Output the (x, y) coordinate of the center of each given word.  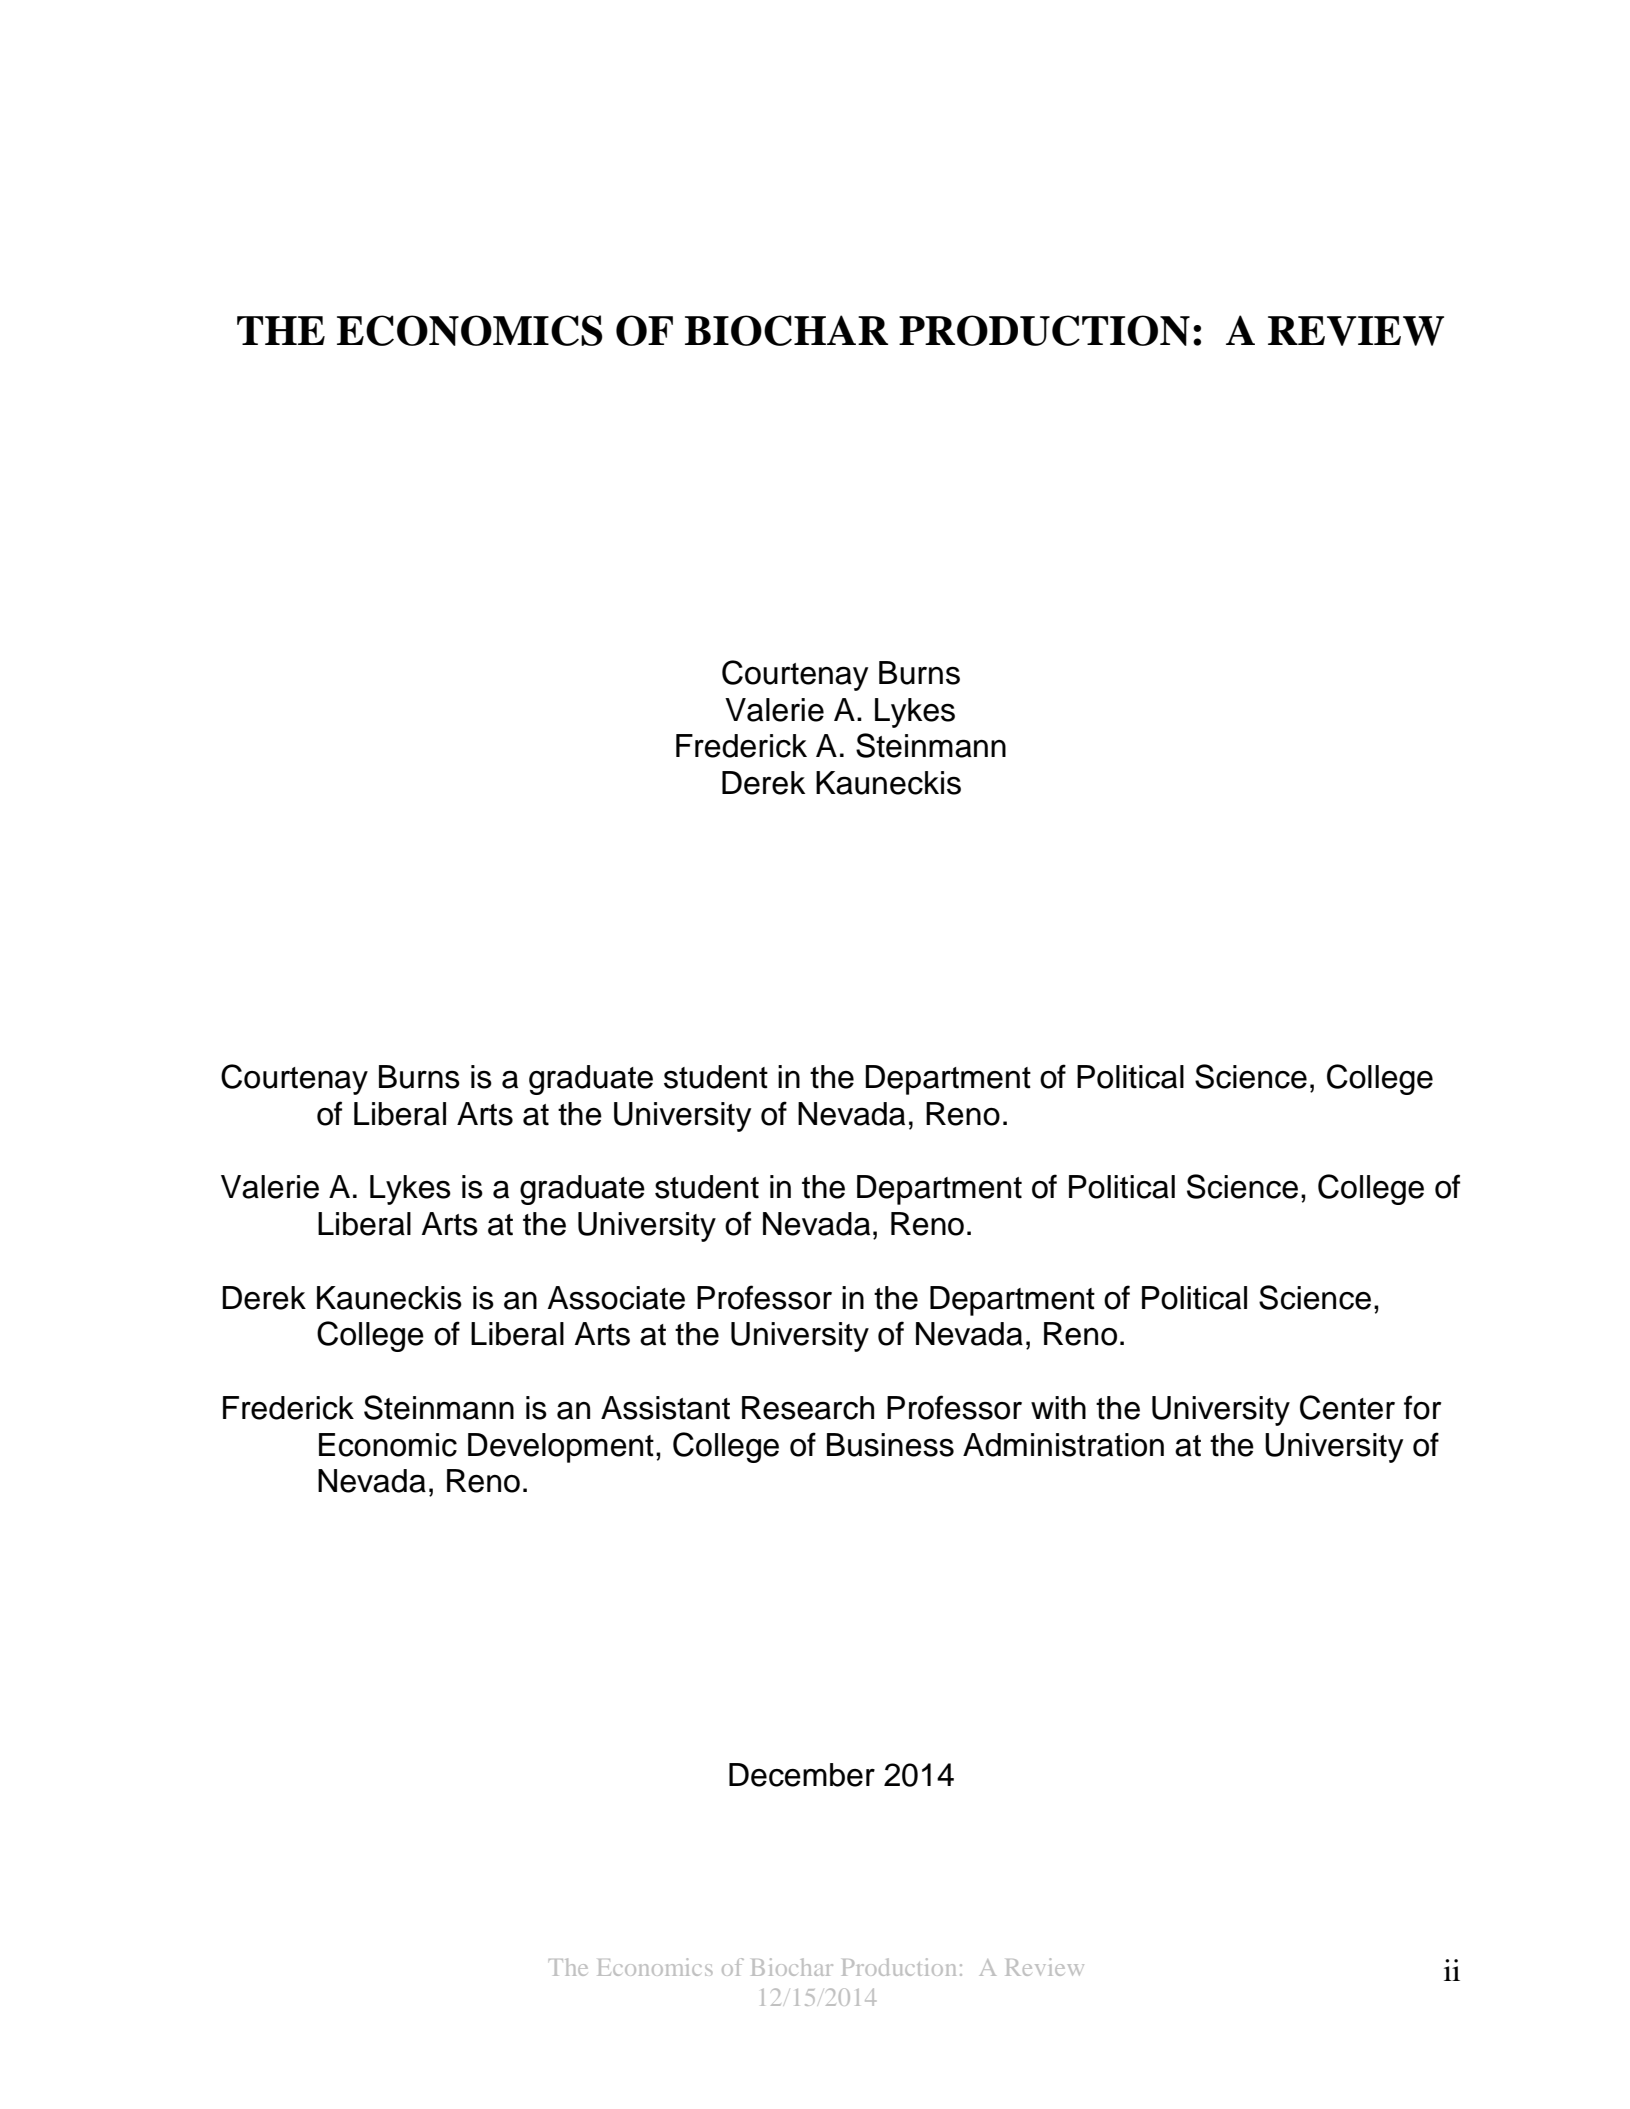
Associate (616, 1298)
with (1058, 1408)
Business (890, 1445)
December (802, 1775)
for (1422, 1407)
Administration (1063, 1445)
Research (808, 1408)
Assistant (665, 1408)
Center (1347, 1407)
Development (561, 1448)
